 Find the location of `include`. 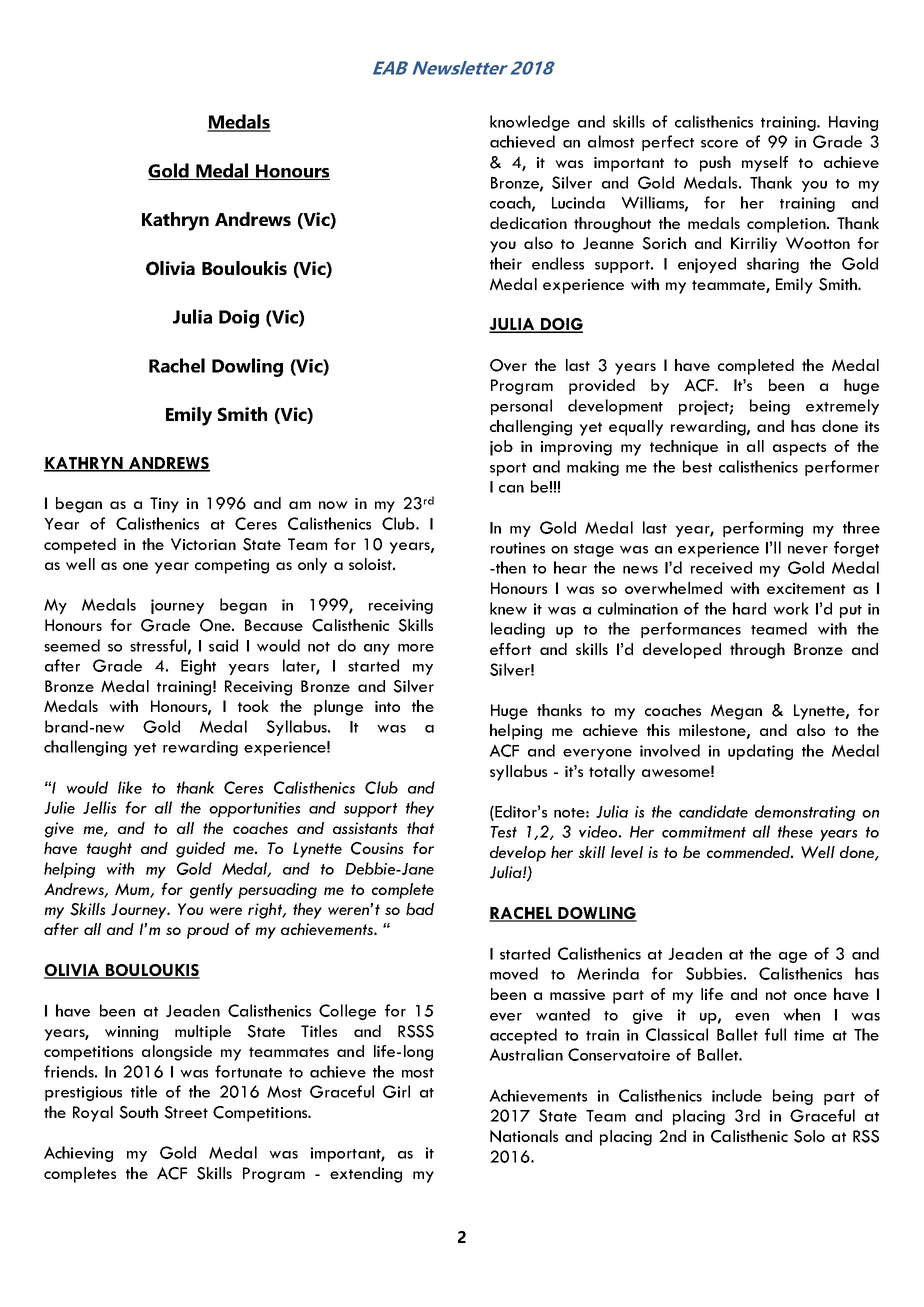

include is located at coordinates (737, 1095).
